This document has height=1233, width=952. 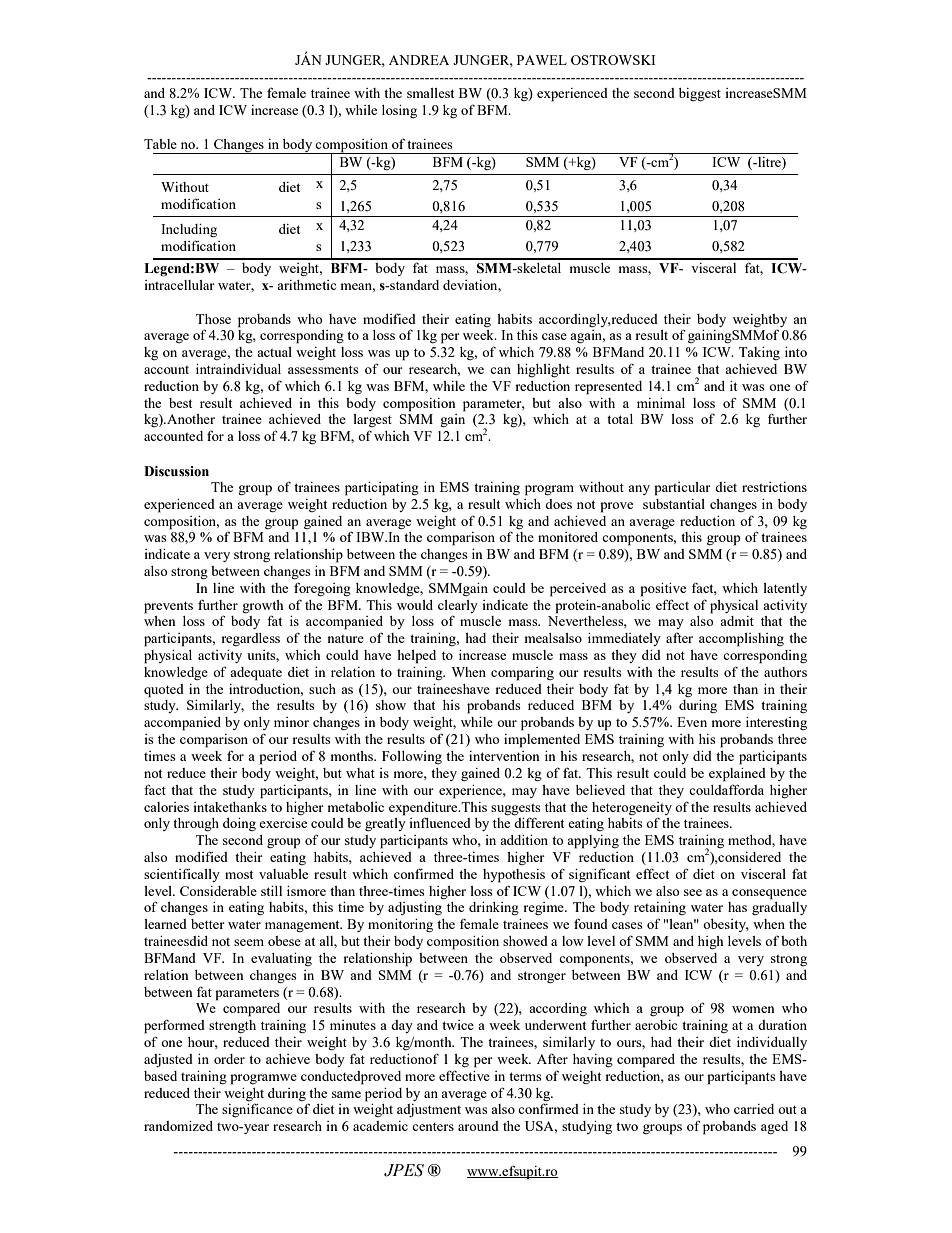 I want to click on addition, so click(x=524, y=840).
